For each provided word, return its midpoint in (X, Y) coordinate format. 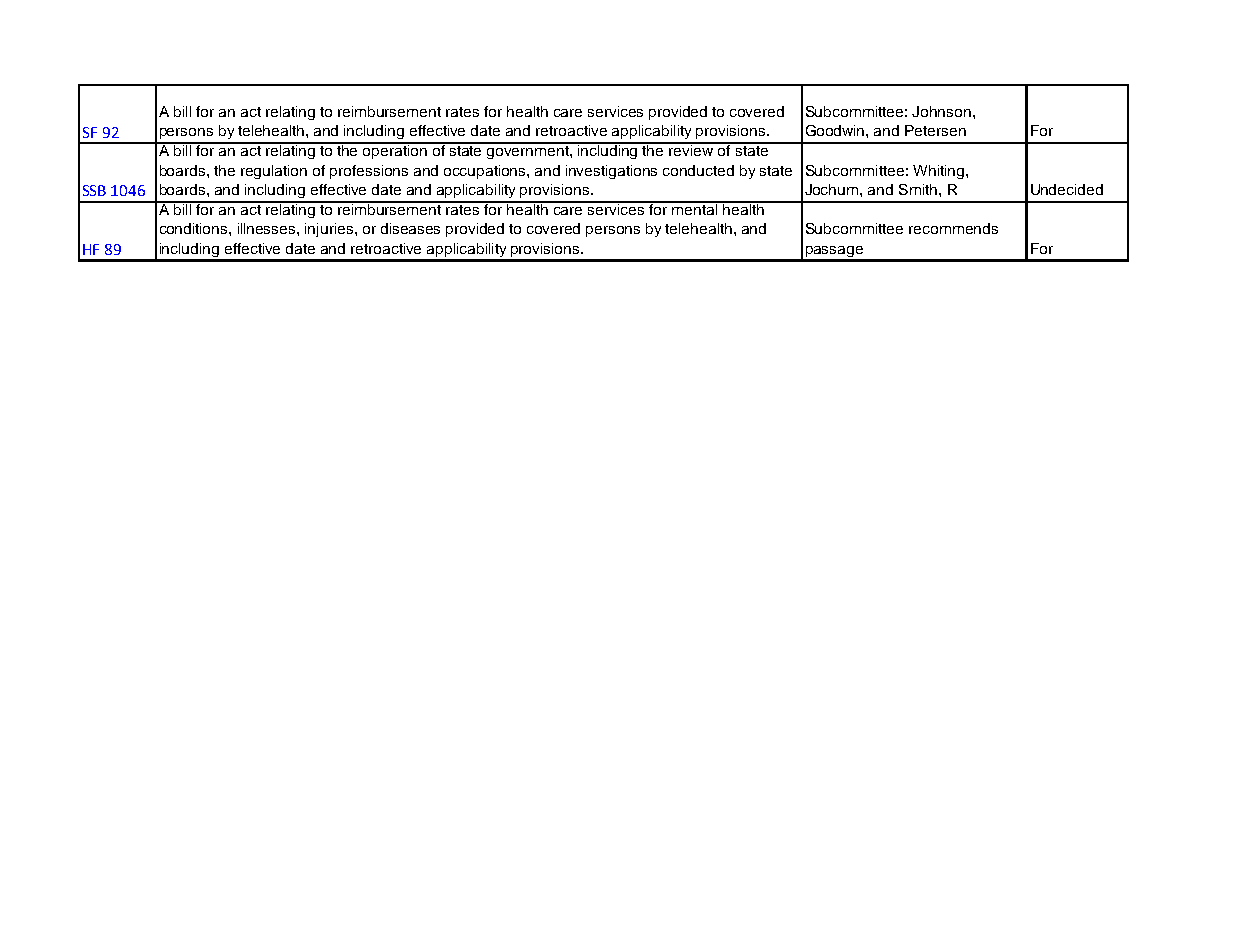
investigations (611, 172)
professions (369, 172)
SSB (94, 190)
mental (695, 208)
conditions (195, 228)
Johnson (941, 111)
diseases (410, 228)
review (692, 149)
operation (395, 151)
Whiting (940, 172)
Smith (919, 189)
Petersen (935, 130)
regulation (274, 172)
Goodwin (836, 130)
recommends (953, 228)
